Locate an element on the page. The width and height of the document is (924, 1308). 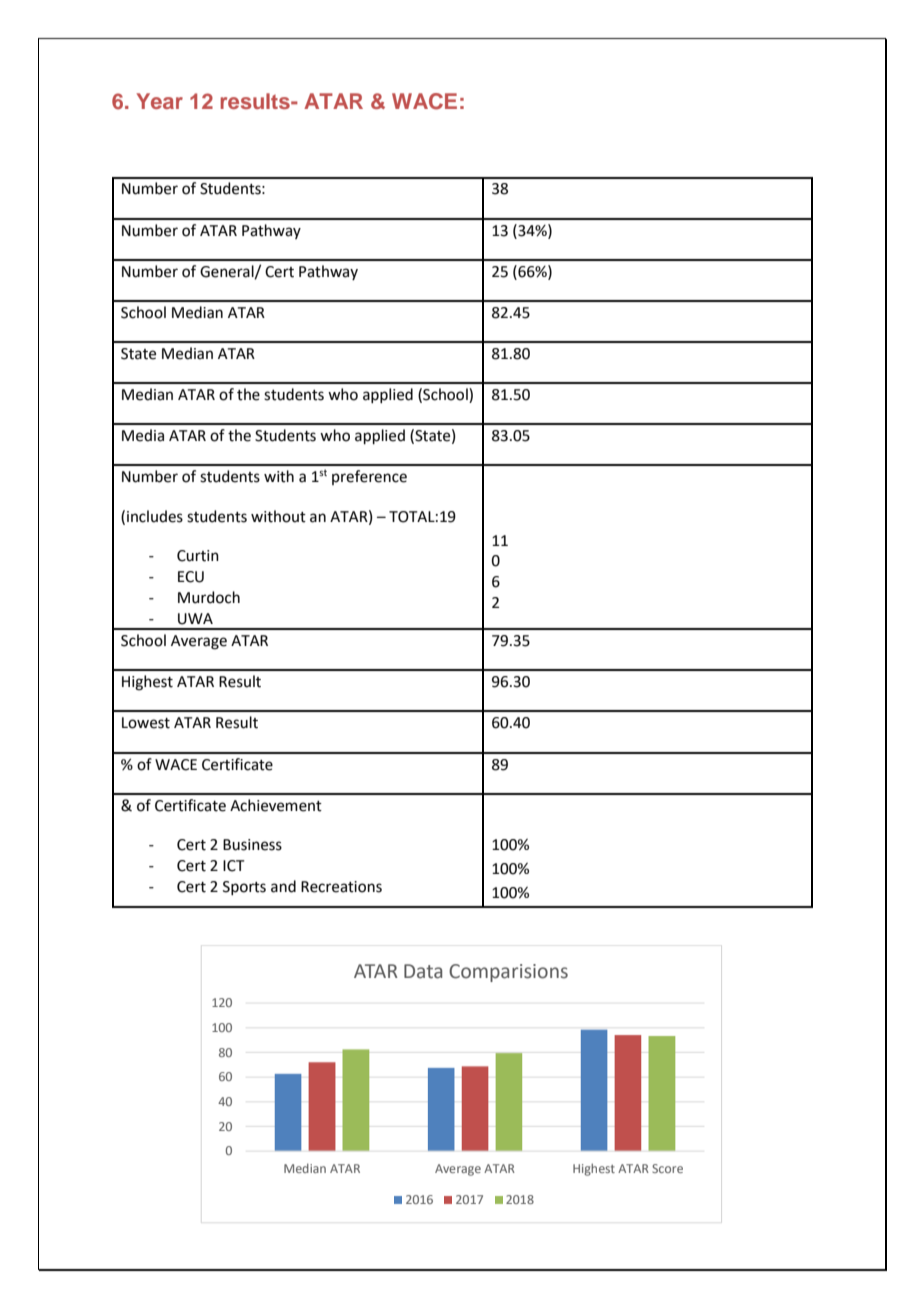
ICT is located at coordinates (234, 866).
